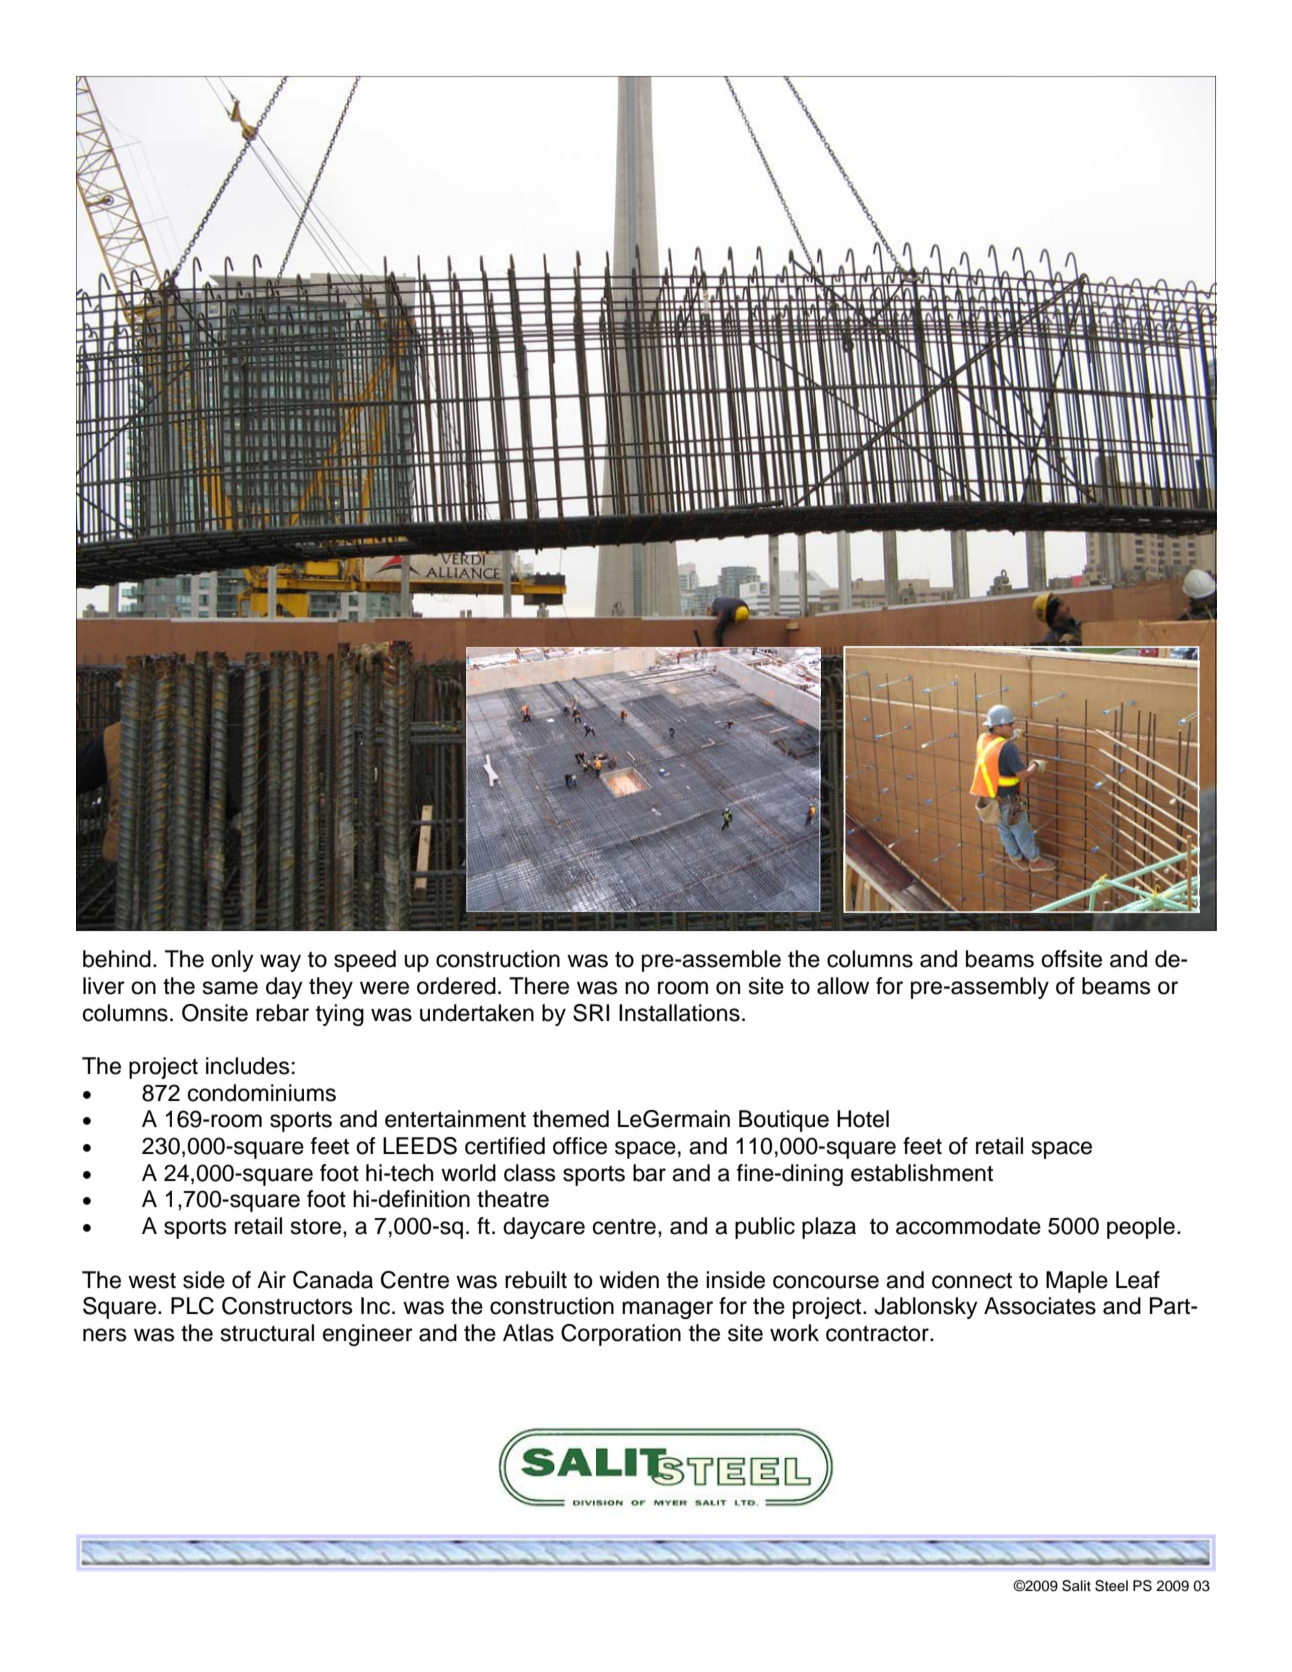 This screenshot has height=1672, width=1292. I want to click on structural, so click(267, 1333).
